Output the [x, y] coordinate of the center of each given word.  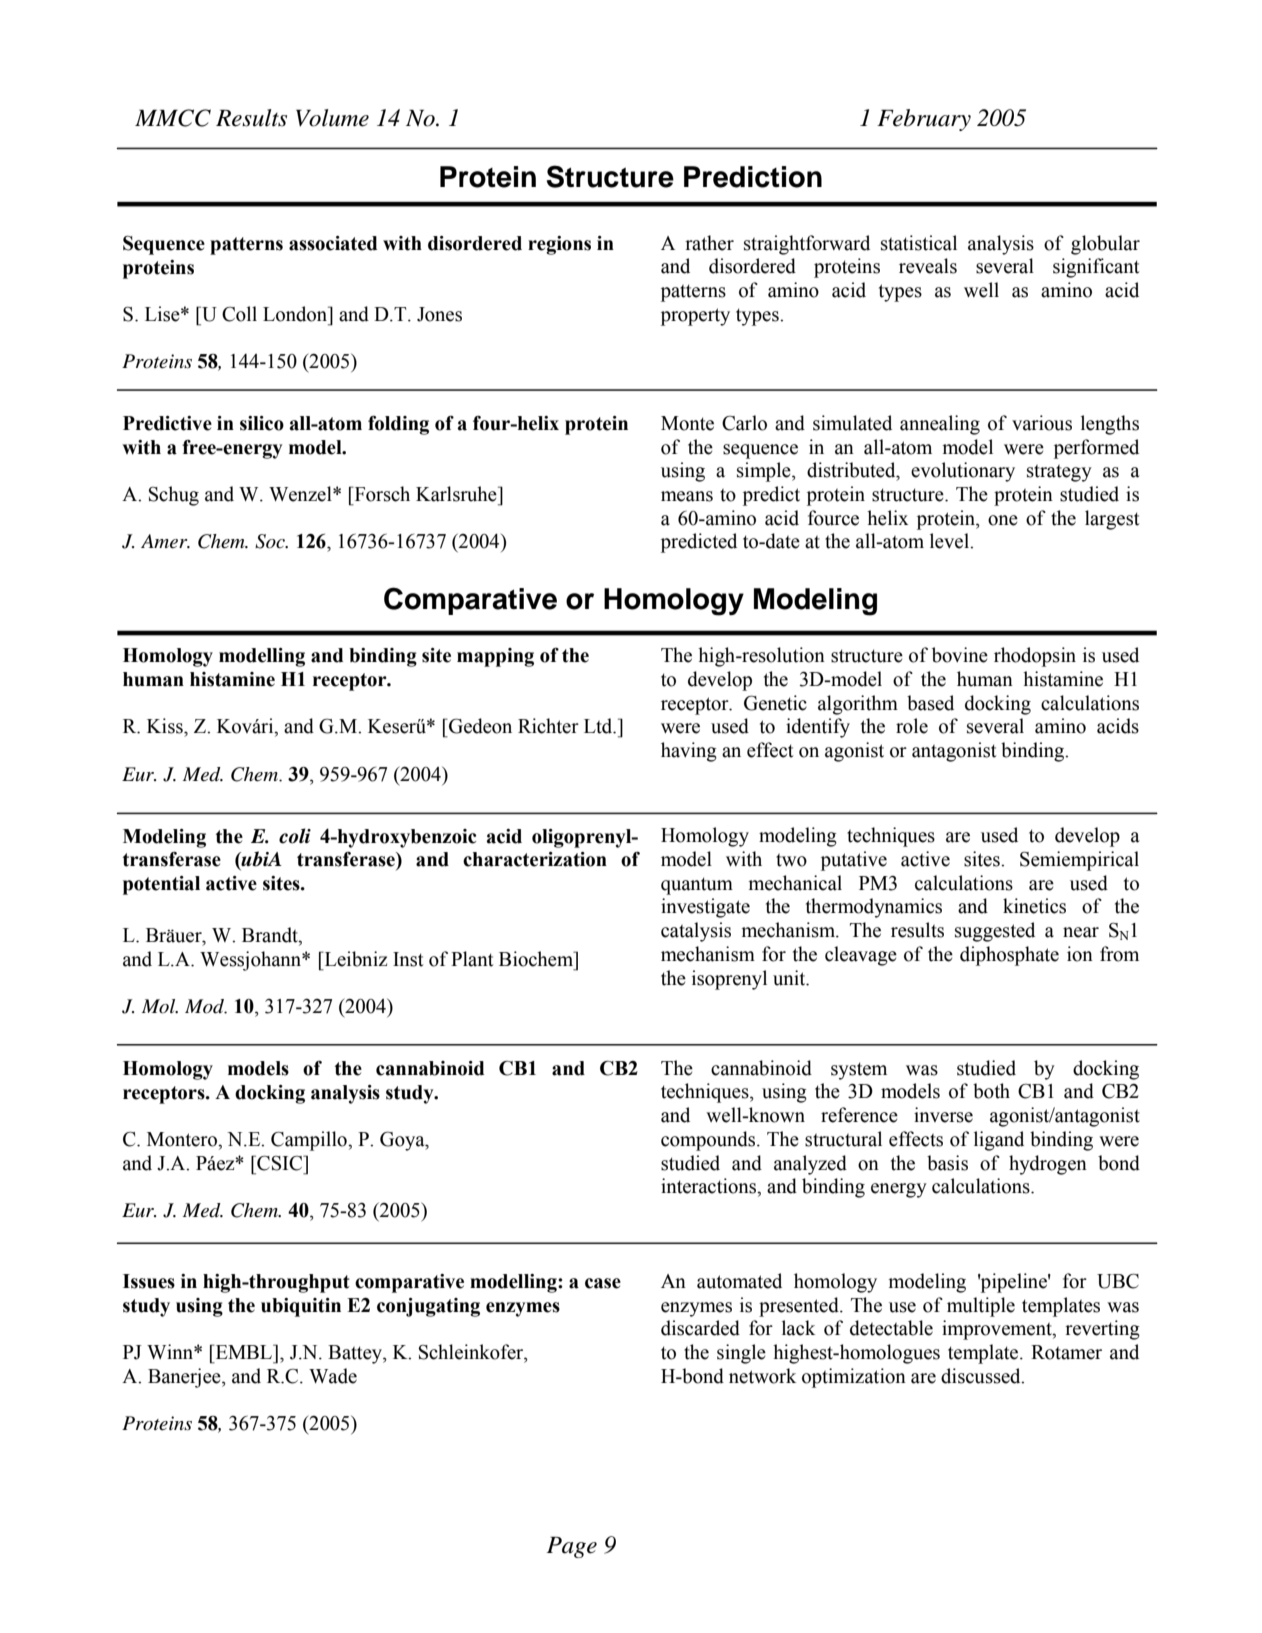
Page [572, 1547]
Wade [333, 1376]
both [991, 1091]
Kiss [166, 726]
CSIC [280, 1163]
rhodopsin [1035, 657]
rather [709, 243]
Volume [332, 118]
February [924, 120]
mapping [495, 657]
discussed [982, 1376]
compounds [708, 1141]
